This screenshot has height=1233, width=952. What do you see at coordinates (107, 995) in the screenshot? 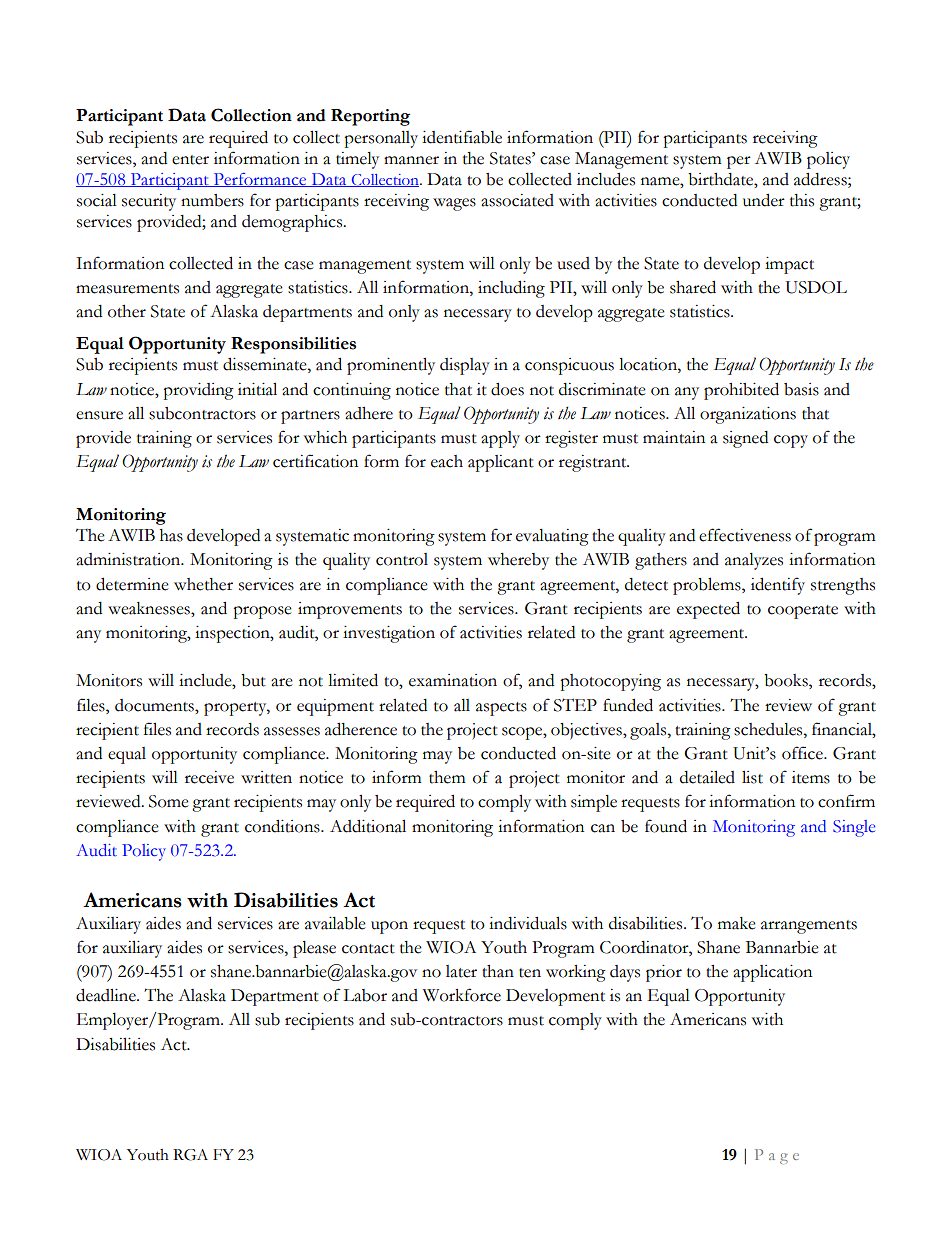
I see `deadline` at bounding box center [107, 995].
